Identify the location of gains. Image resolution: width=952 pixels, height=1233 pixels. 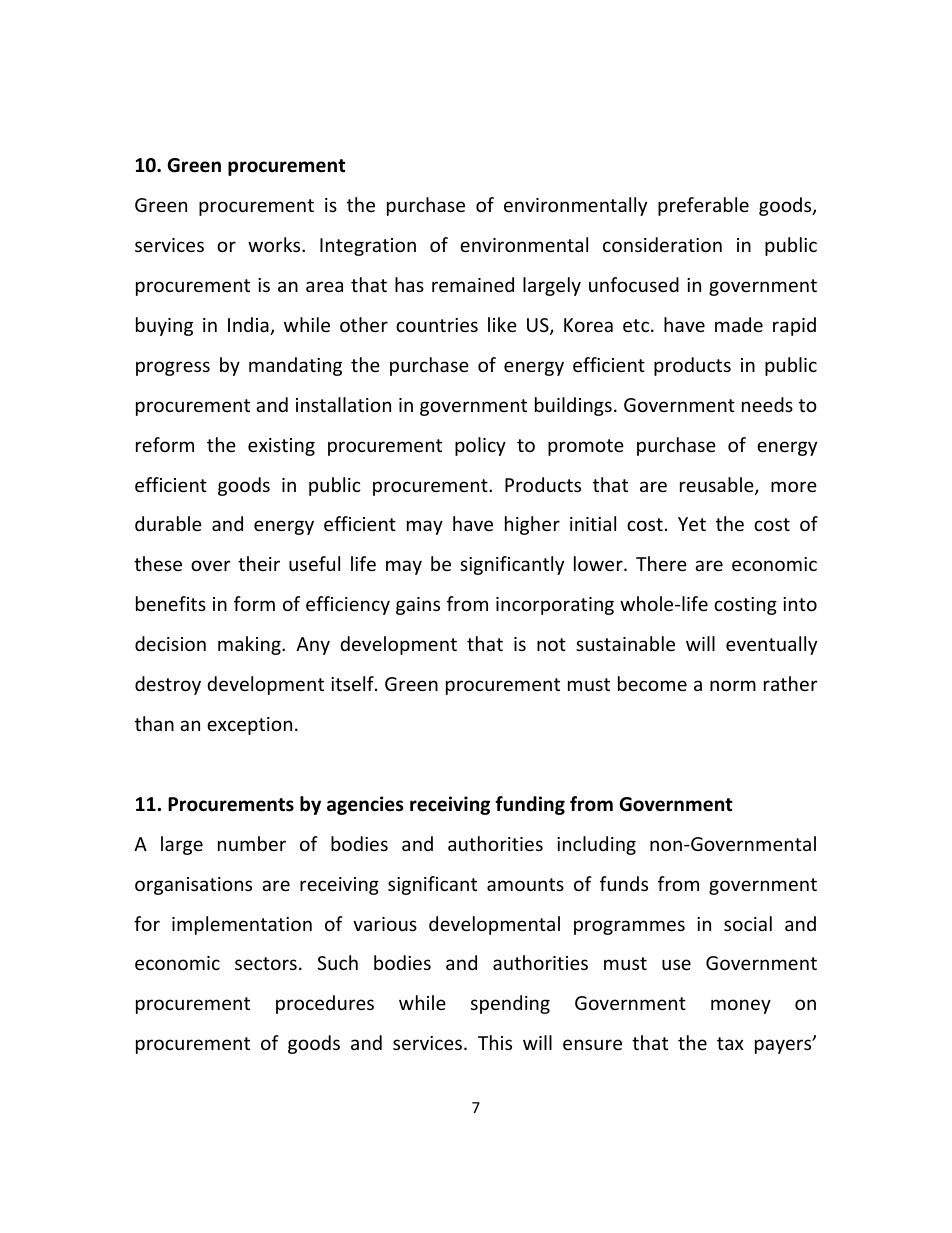
(418, 606).
